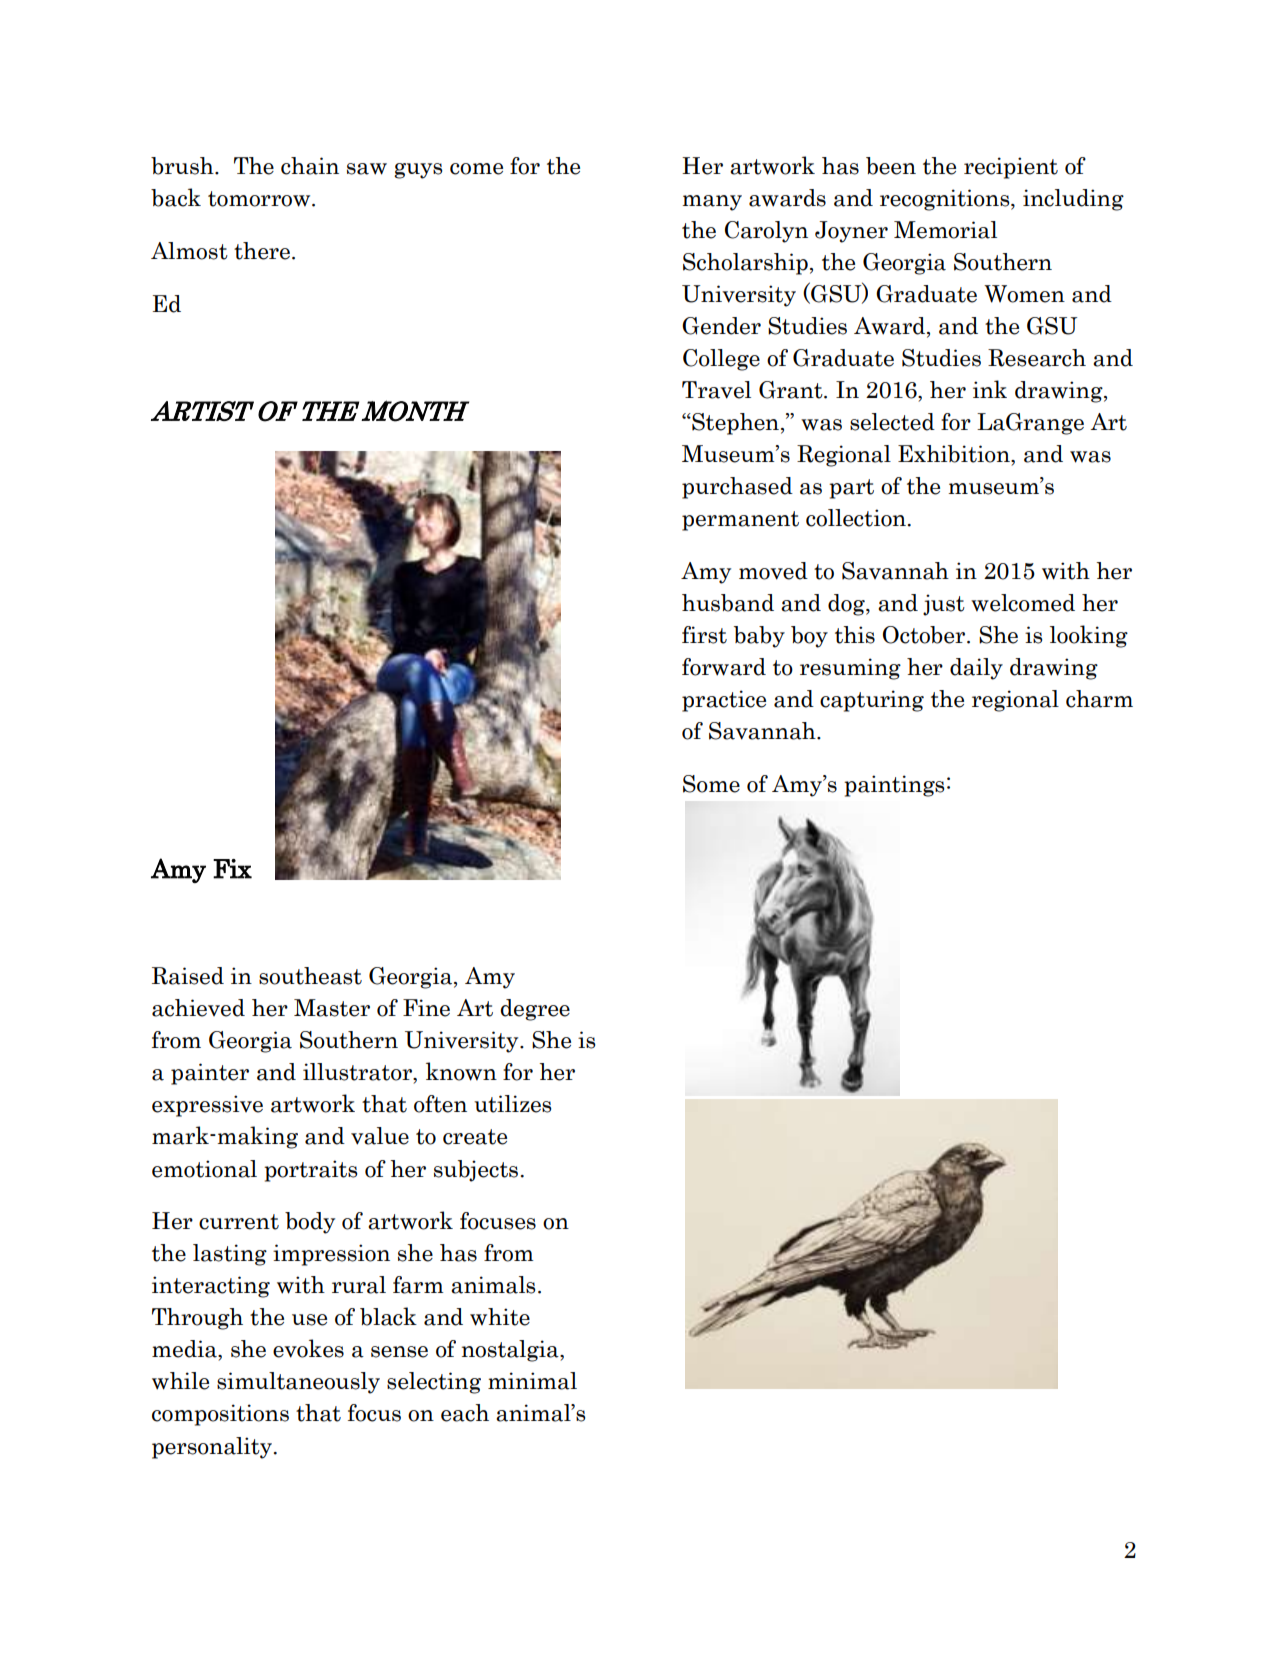 This page has width=1288, height=1666. What do you see at coordinates (894, 786) in the page?
I see `paintings` at bounding box center [894, 786].
